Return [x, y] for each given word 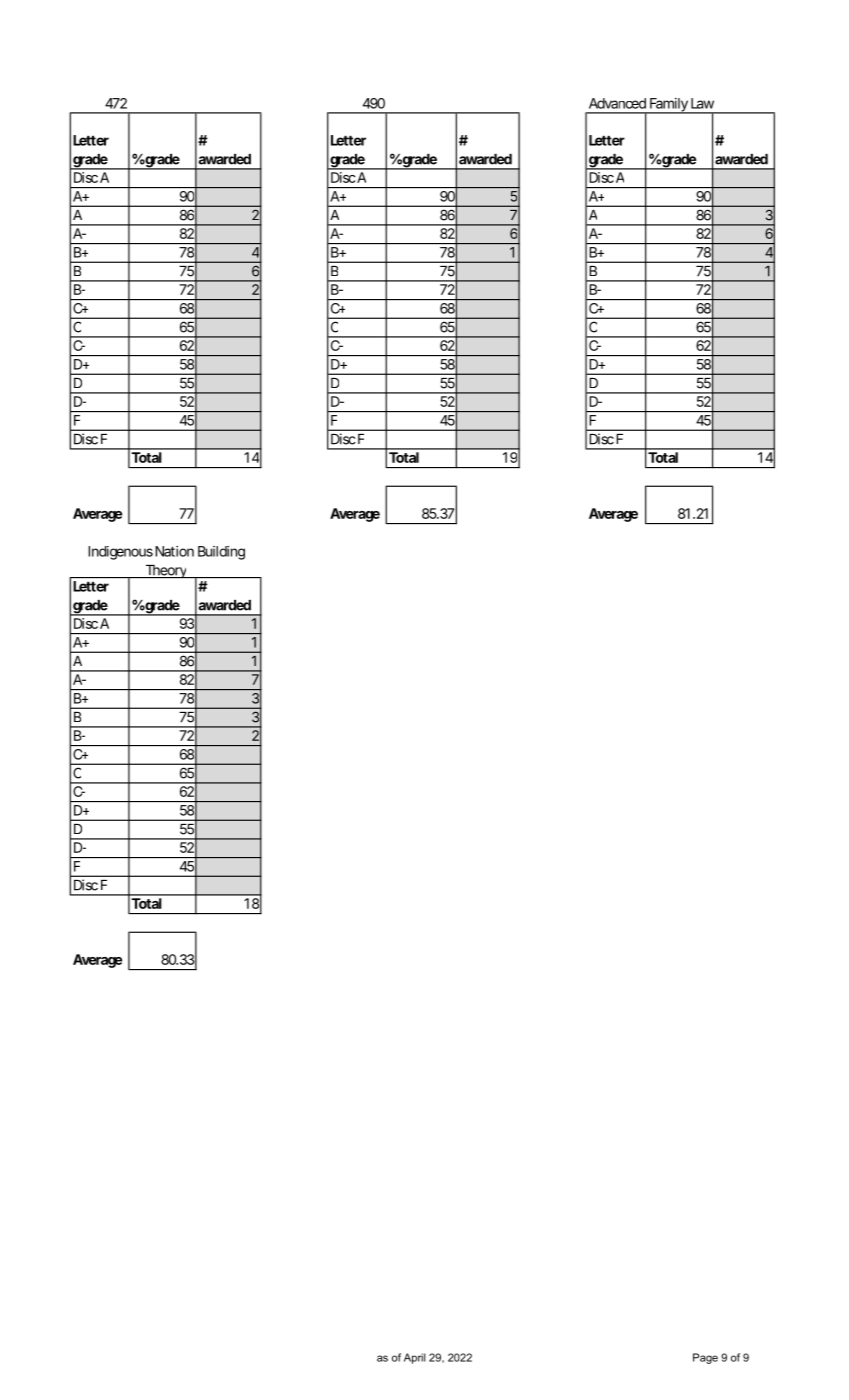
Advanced [617, 103]
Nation [174, 551]
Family [669, 106]
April [414, 1358]
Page [705, 1358]
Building [221, 553]
